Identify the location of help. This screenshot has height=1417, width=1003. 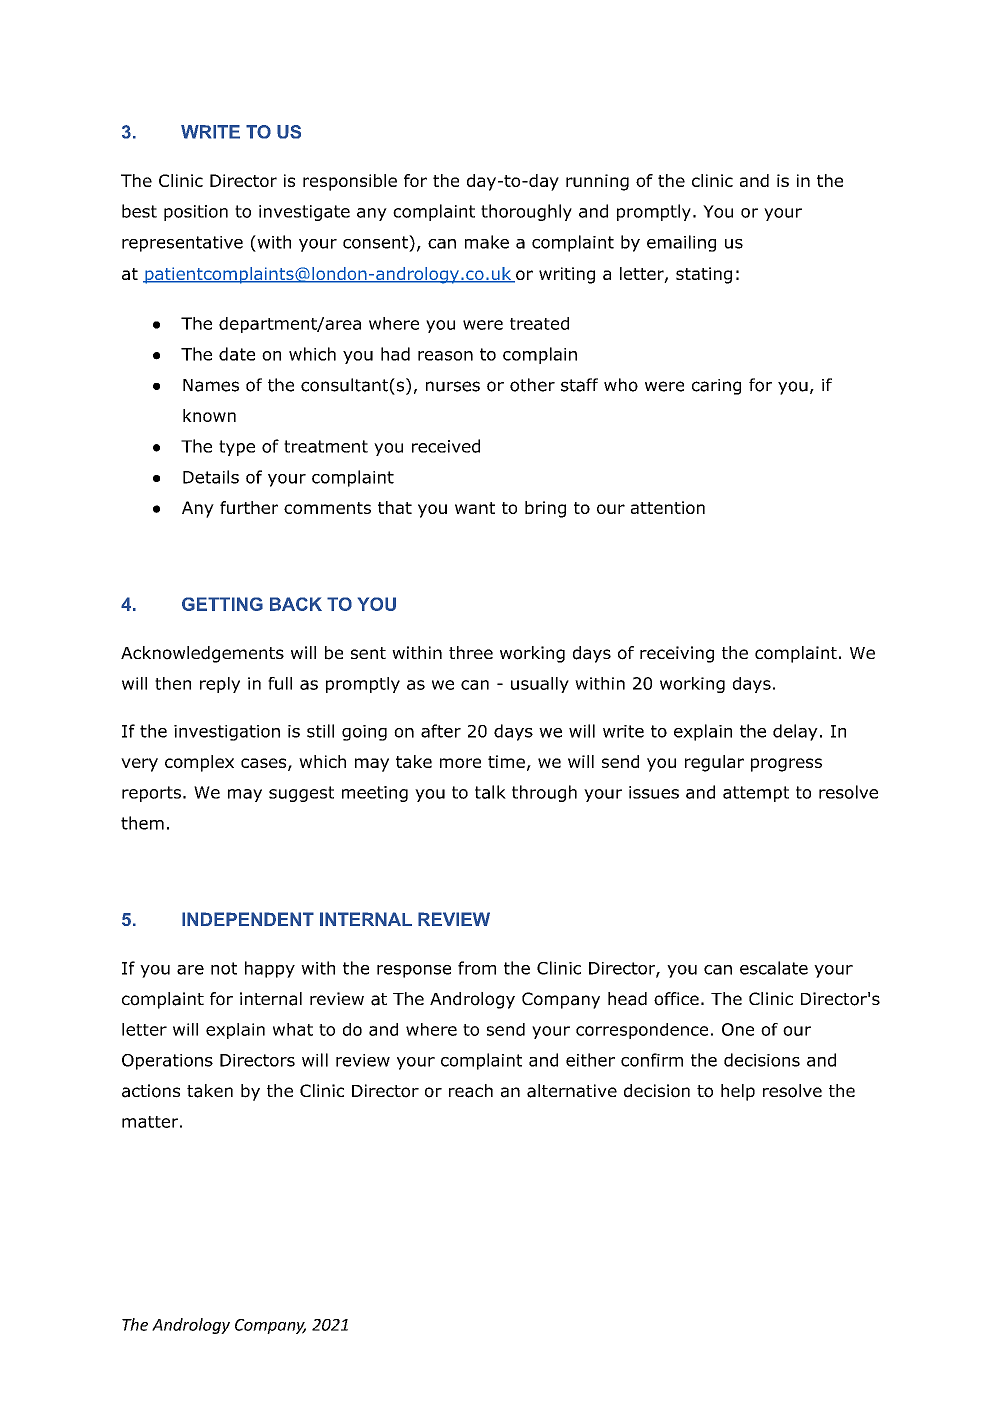
(738, 1092).
